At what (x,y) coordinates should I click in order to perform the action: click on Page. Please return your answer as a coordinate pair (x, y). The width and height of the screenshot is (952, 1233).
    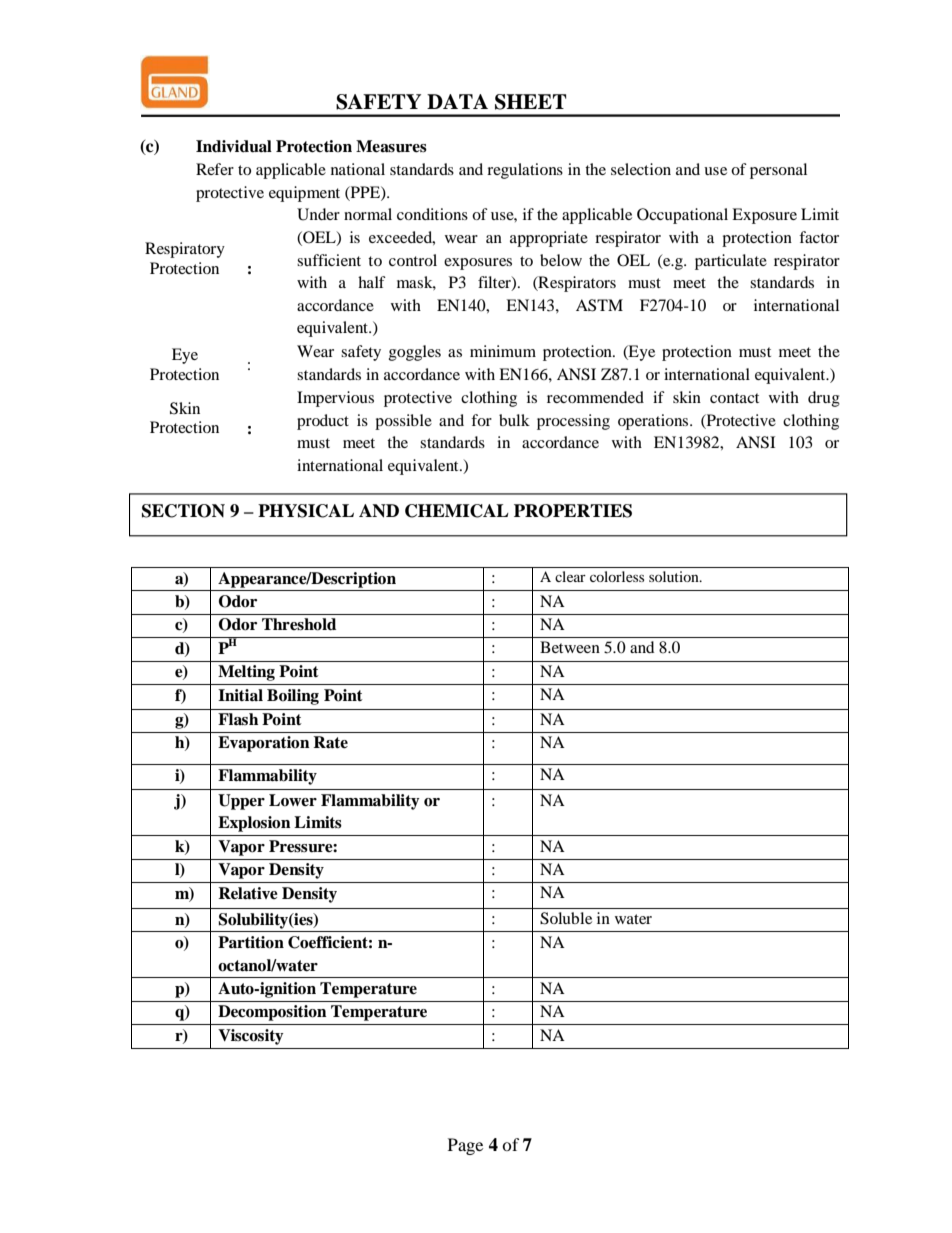
    Looking at the image, I should click on (465, 1146).
